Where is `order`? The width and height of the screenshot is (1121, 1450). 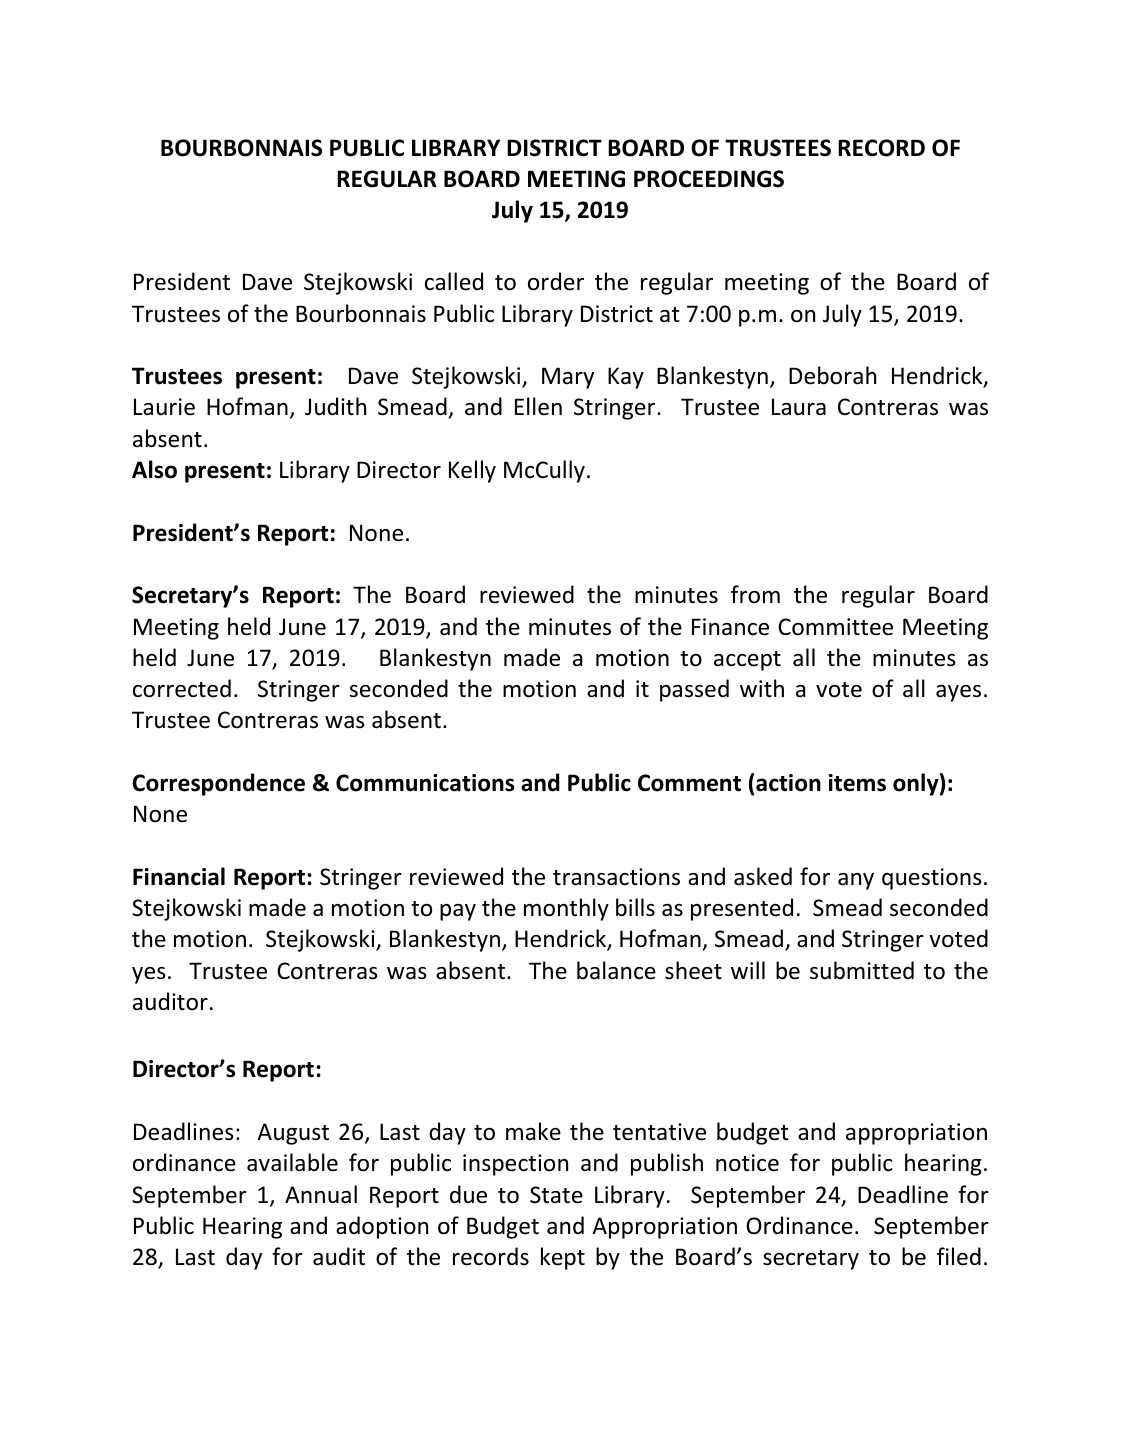 order is located at coordinates (556, 281).
